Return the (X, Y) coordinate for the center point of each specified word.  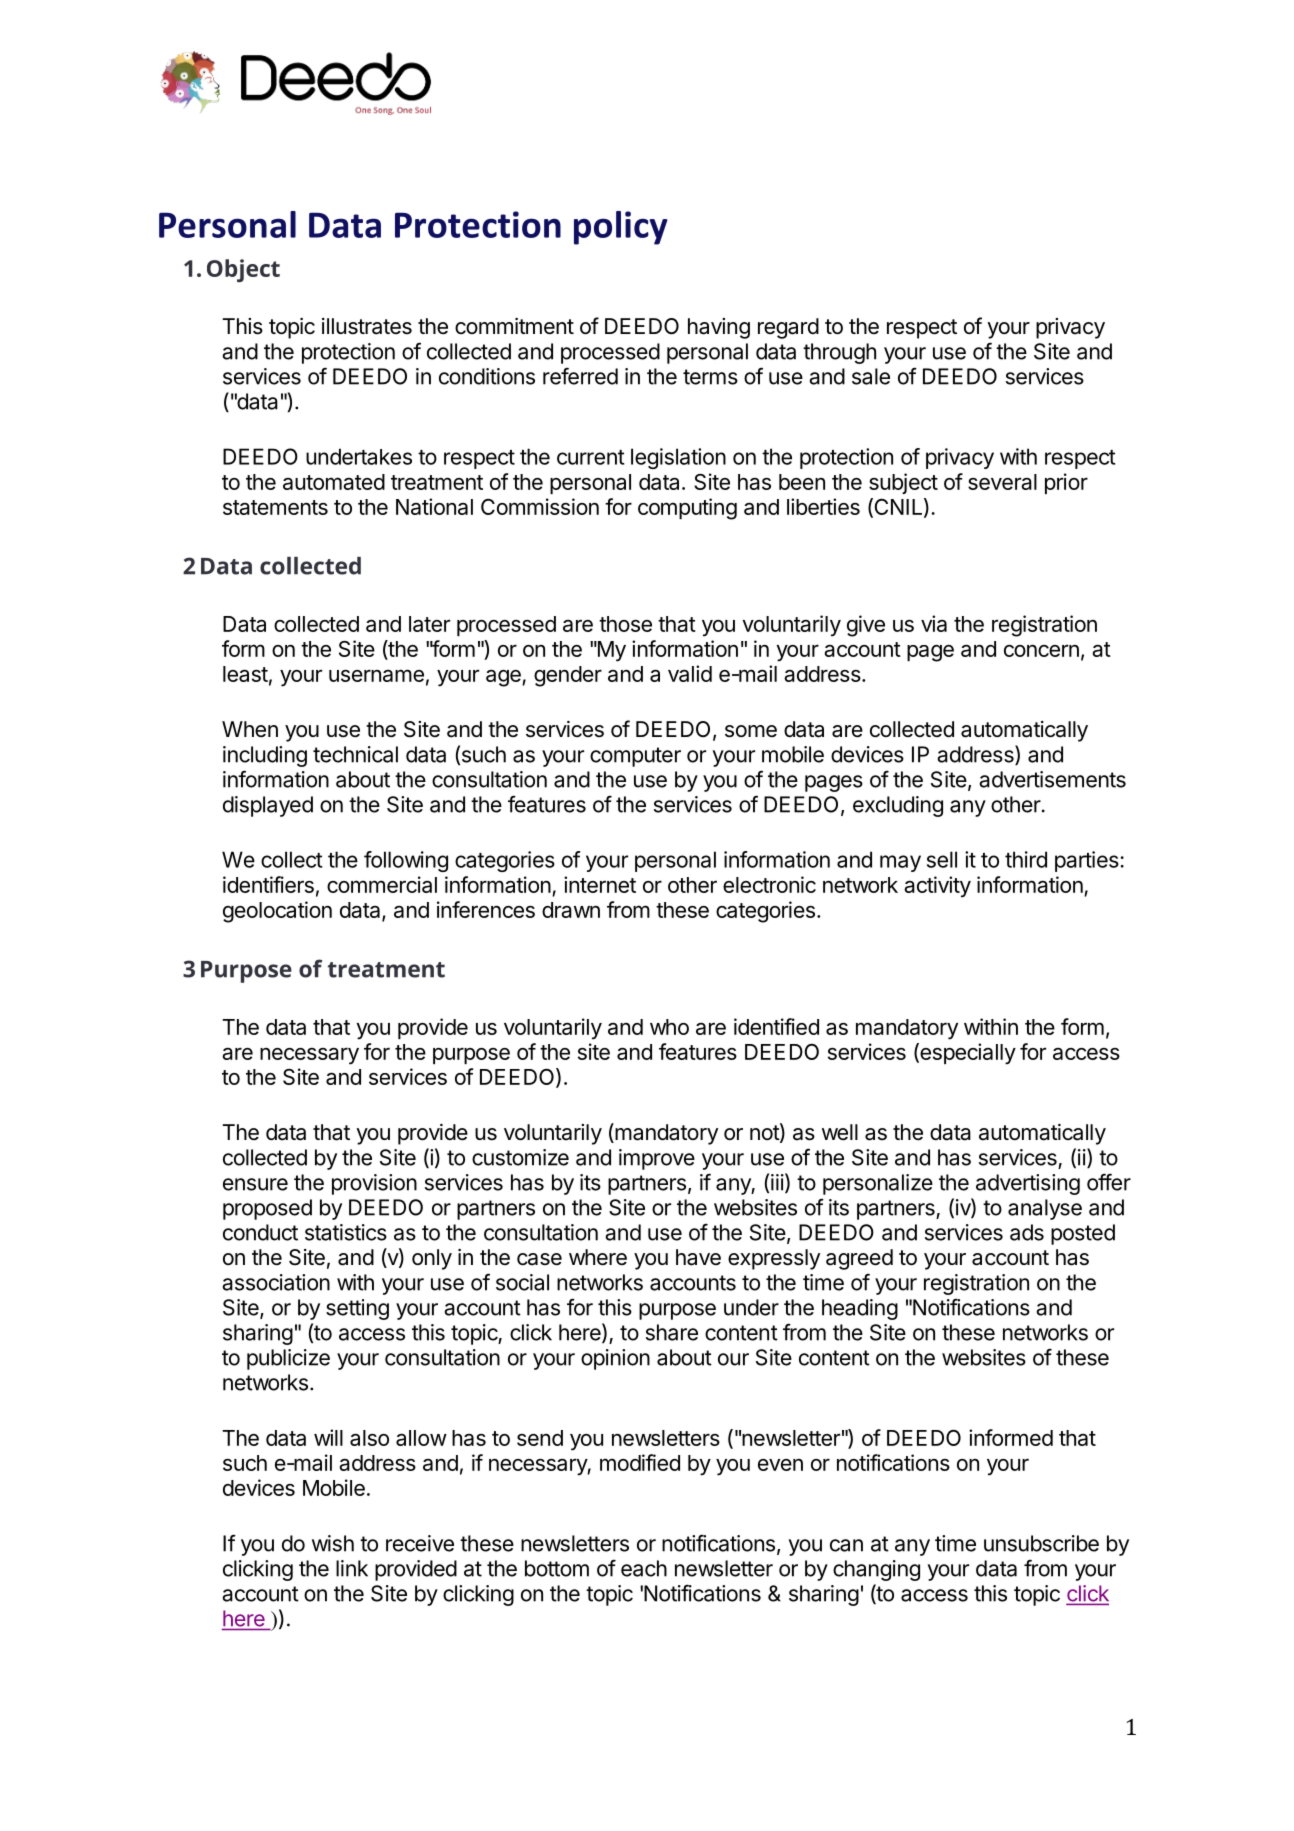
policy (621, 228)
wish (333, 1543)
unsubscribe (1041, 1543)
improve (657, 1159)
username (376, 675)
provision (374, 1184)
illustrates (367, 326)
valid (690, 673)
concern (1041, 650)
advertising (1028, 1184)
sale (871, 376)
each (644, 1568)
